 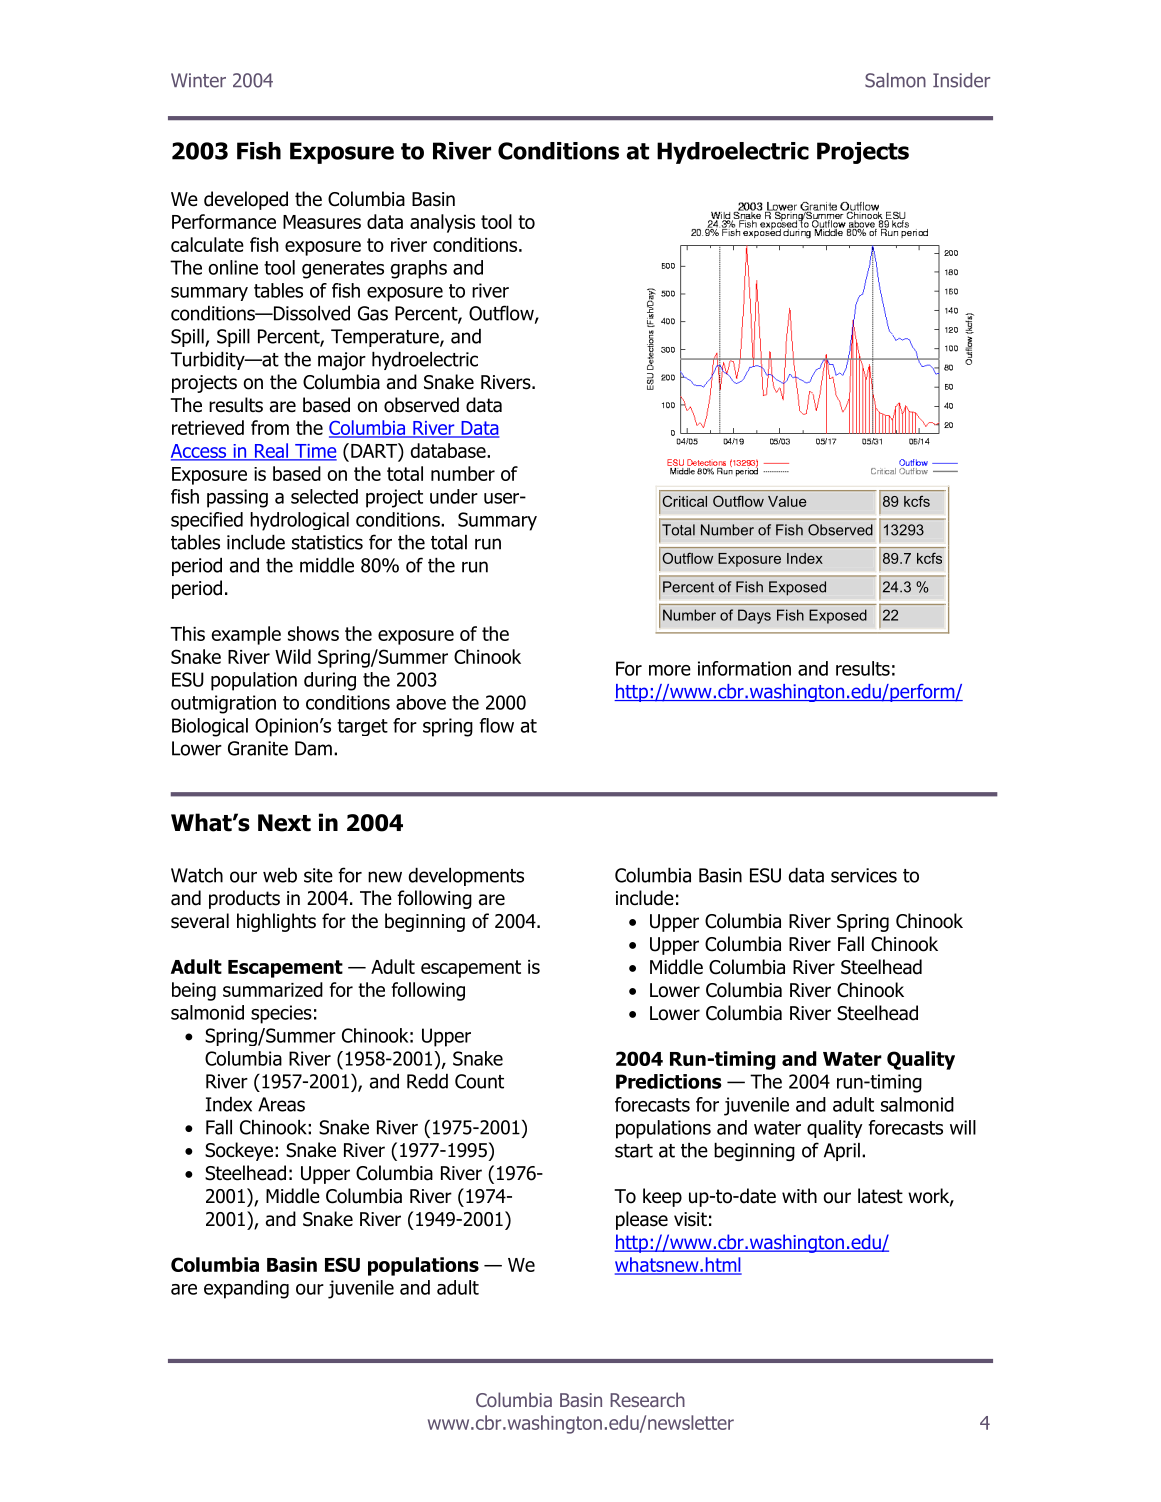 What do you see at coordinates (670, 670) in the document?
I see `more` at bounding box center [670, 670].
